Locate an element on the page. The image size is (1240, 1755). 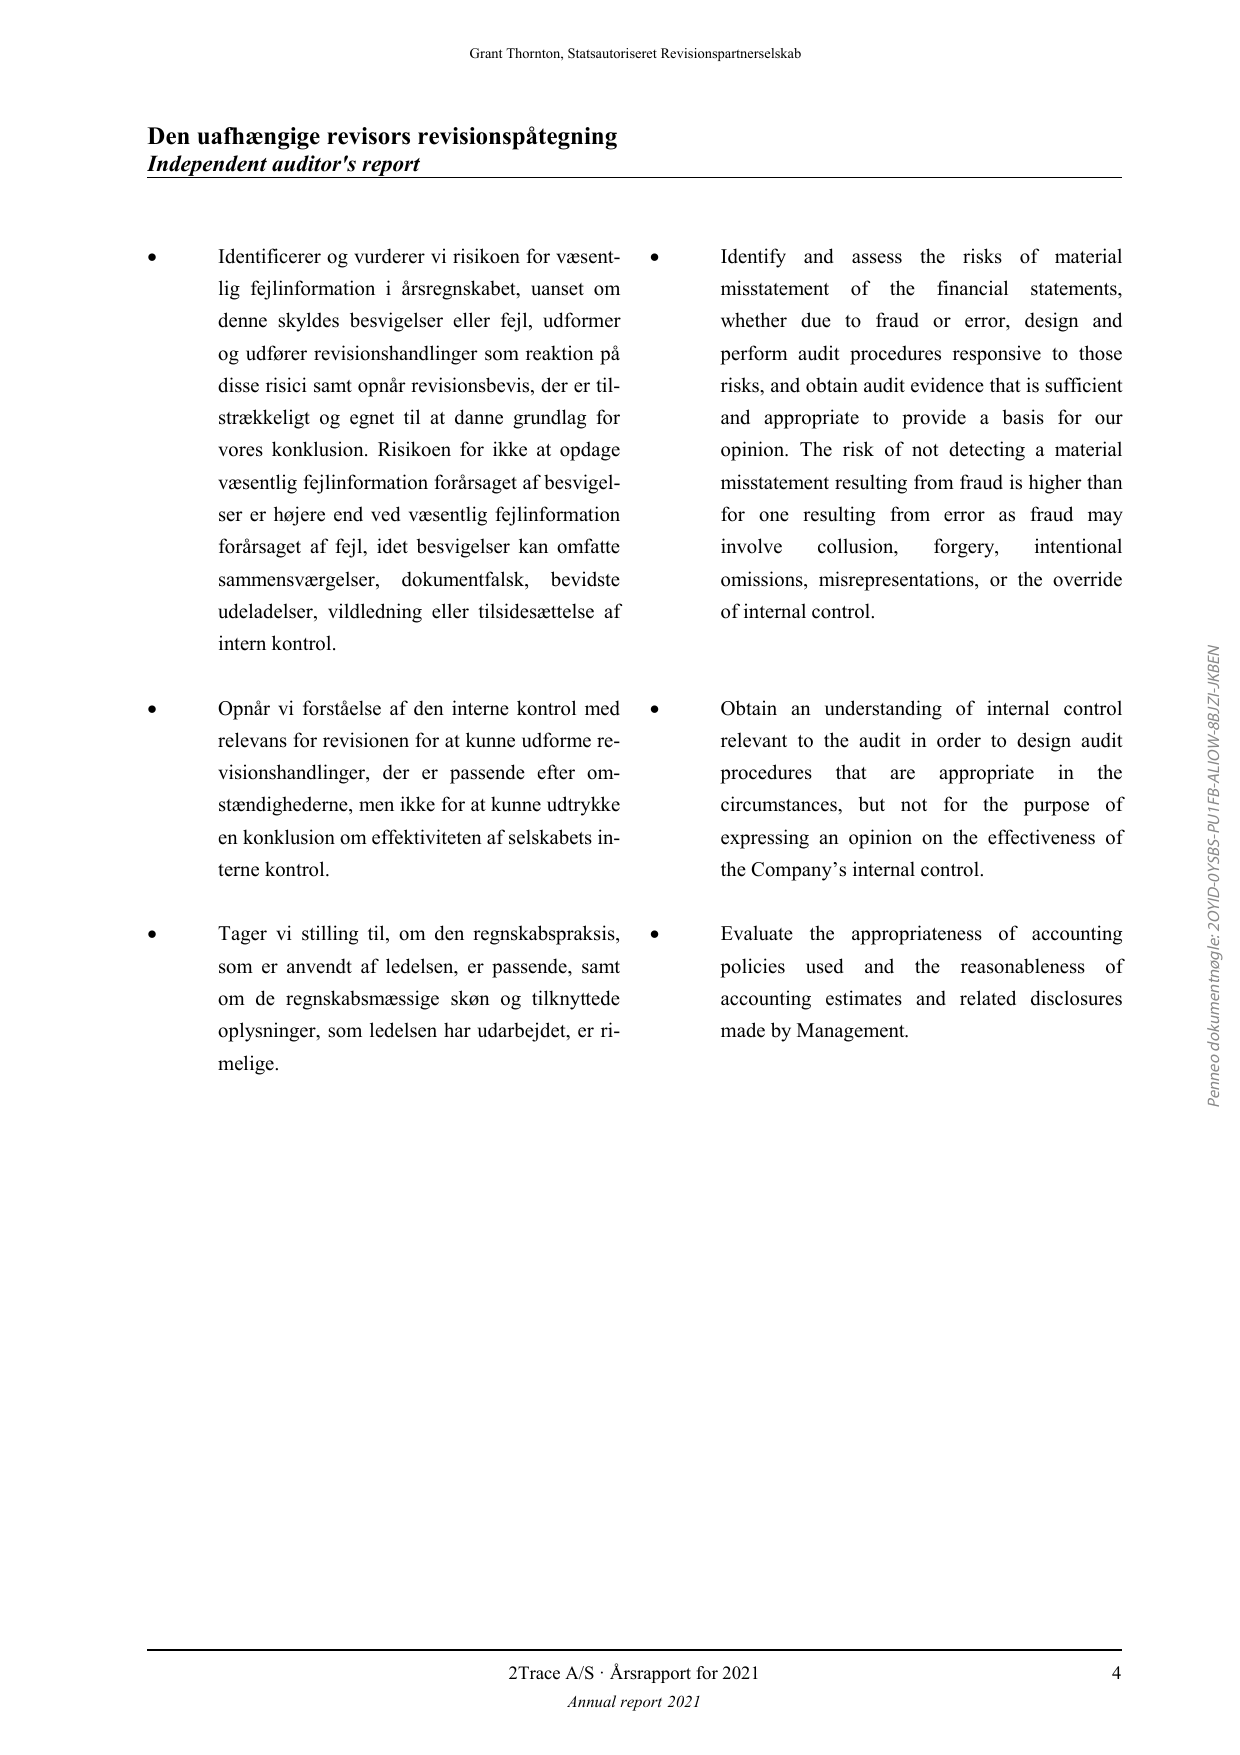
effectiveness is located at coordinates (1041, 837).
